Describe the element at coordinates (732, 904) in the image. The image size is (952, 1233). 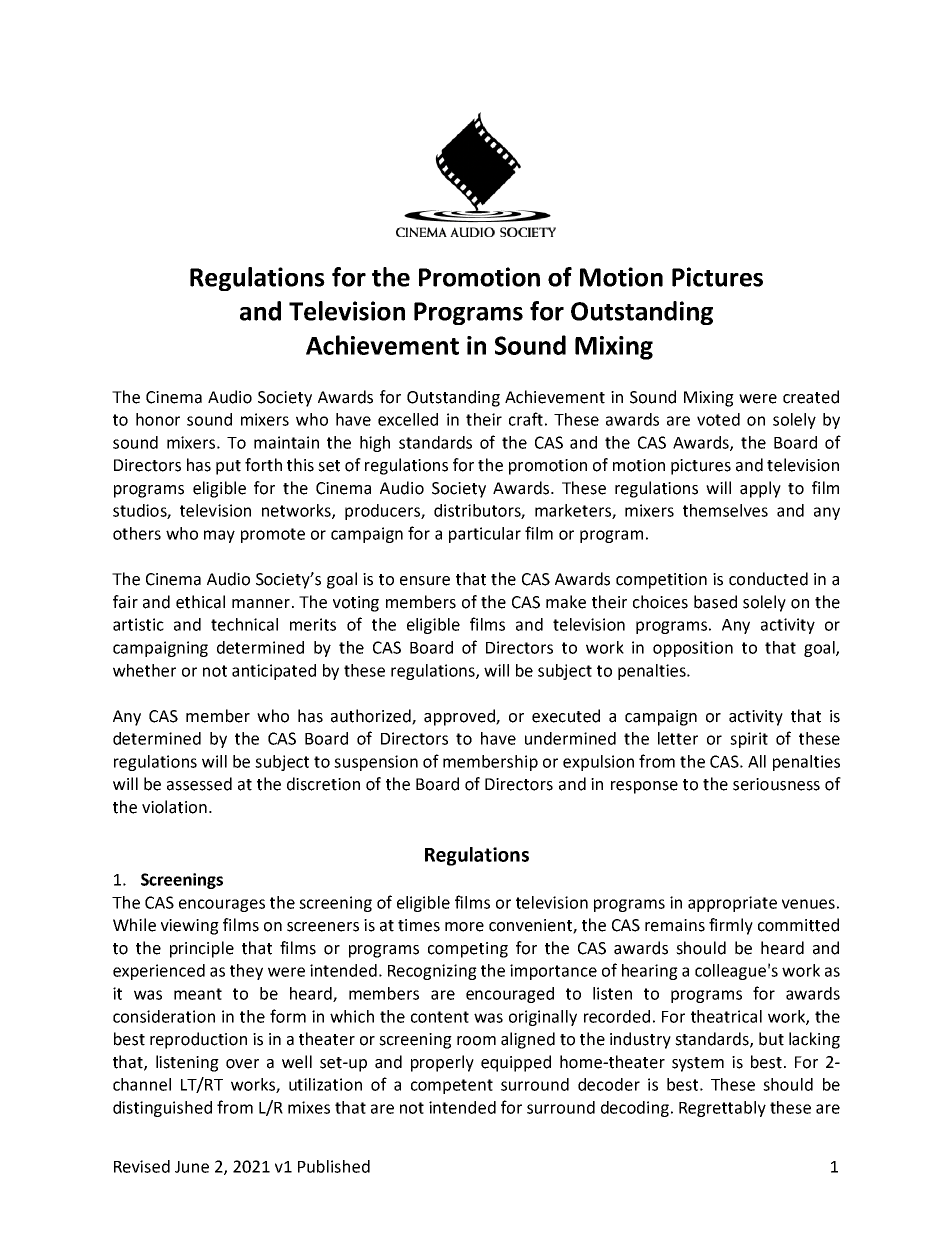
I see `appropriate` at that location.
